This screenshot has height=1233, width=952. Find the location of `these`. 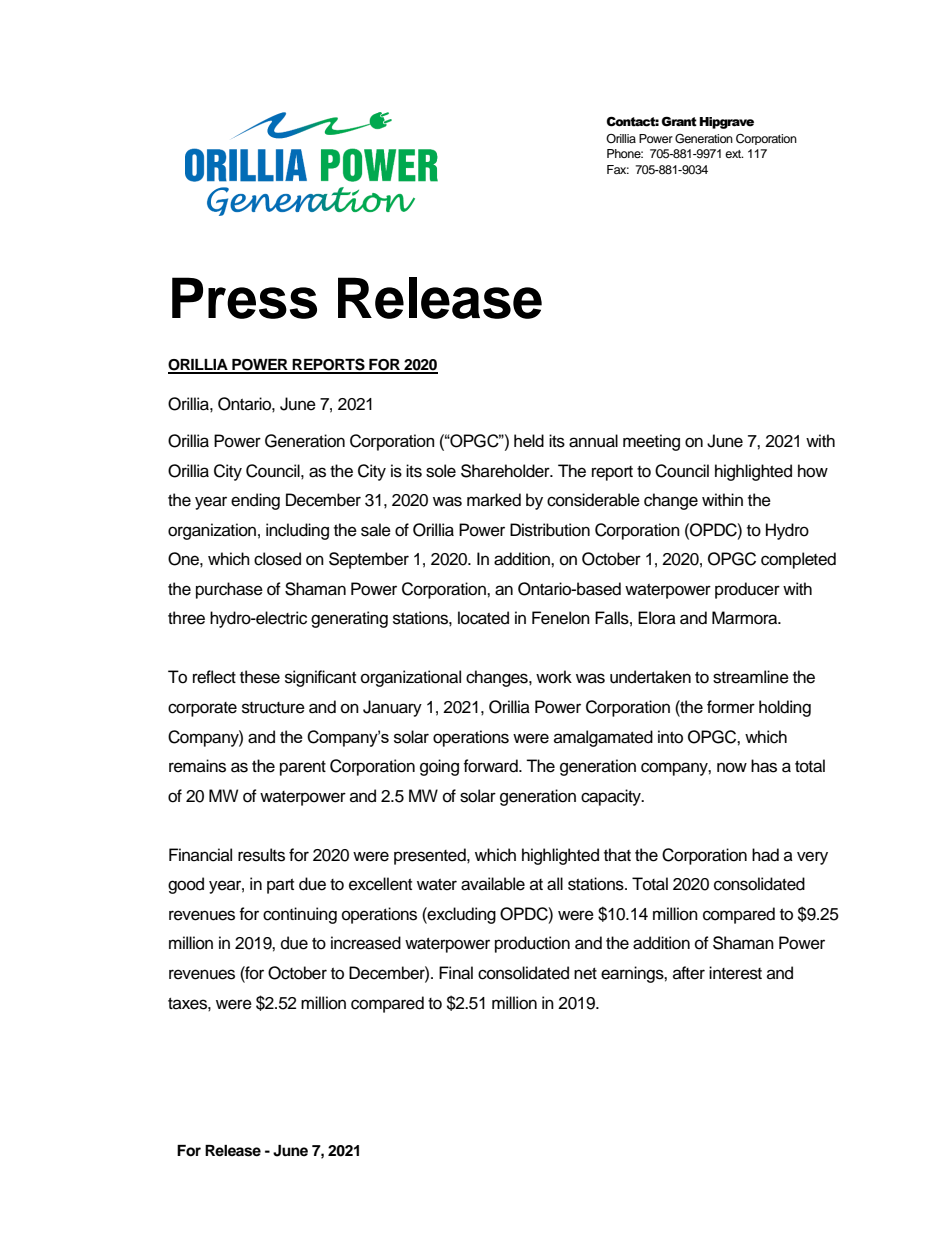

these is located at coordinates (260, 677).
